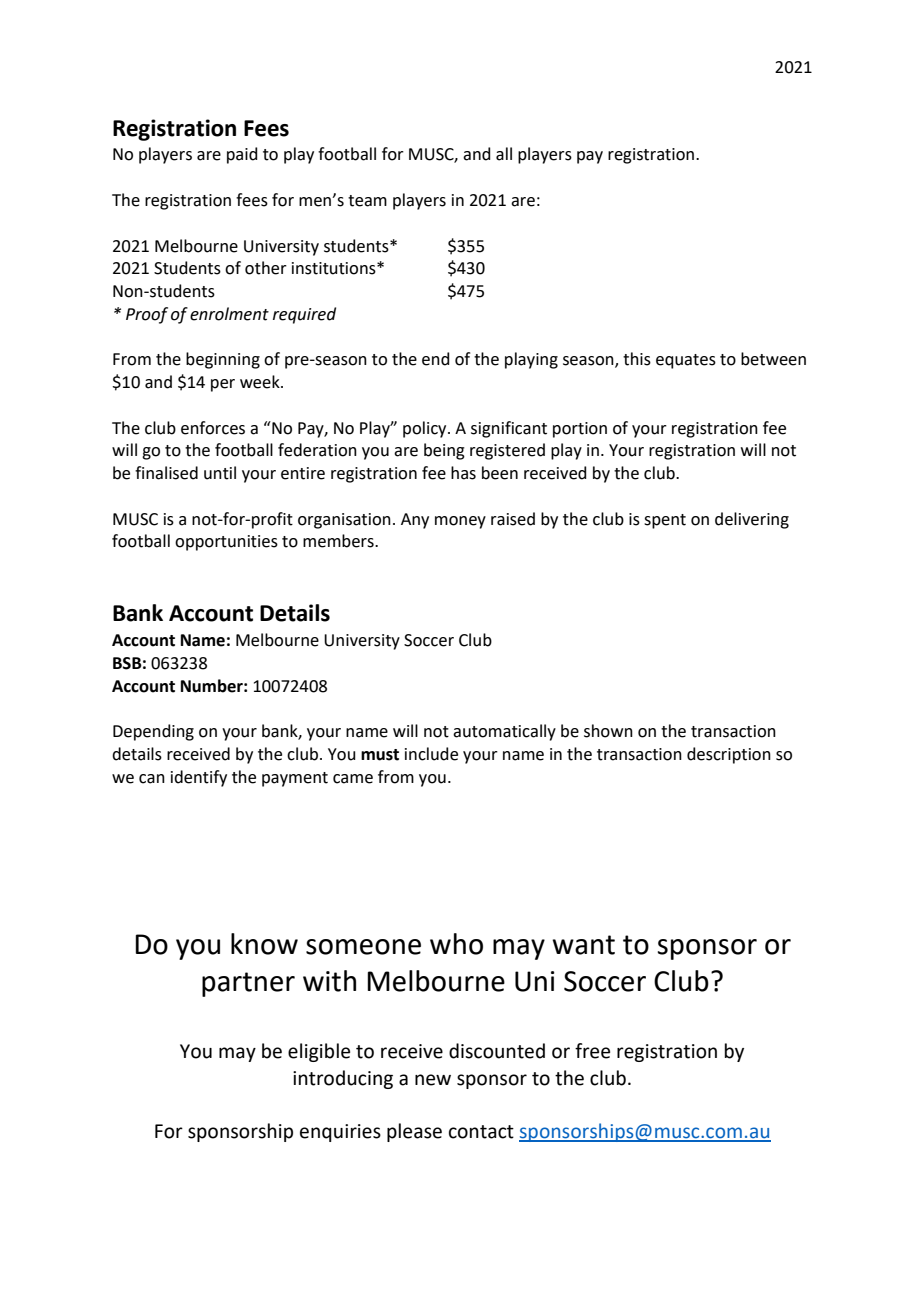 The height and width of the screenshot is (1308, 924). Describe the element at coordinates (367, 201) in the screenshot. I see `team` at that location.
